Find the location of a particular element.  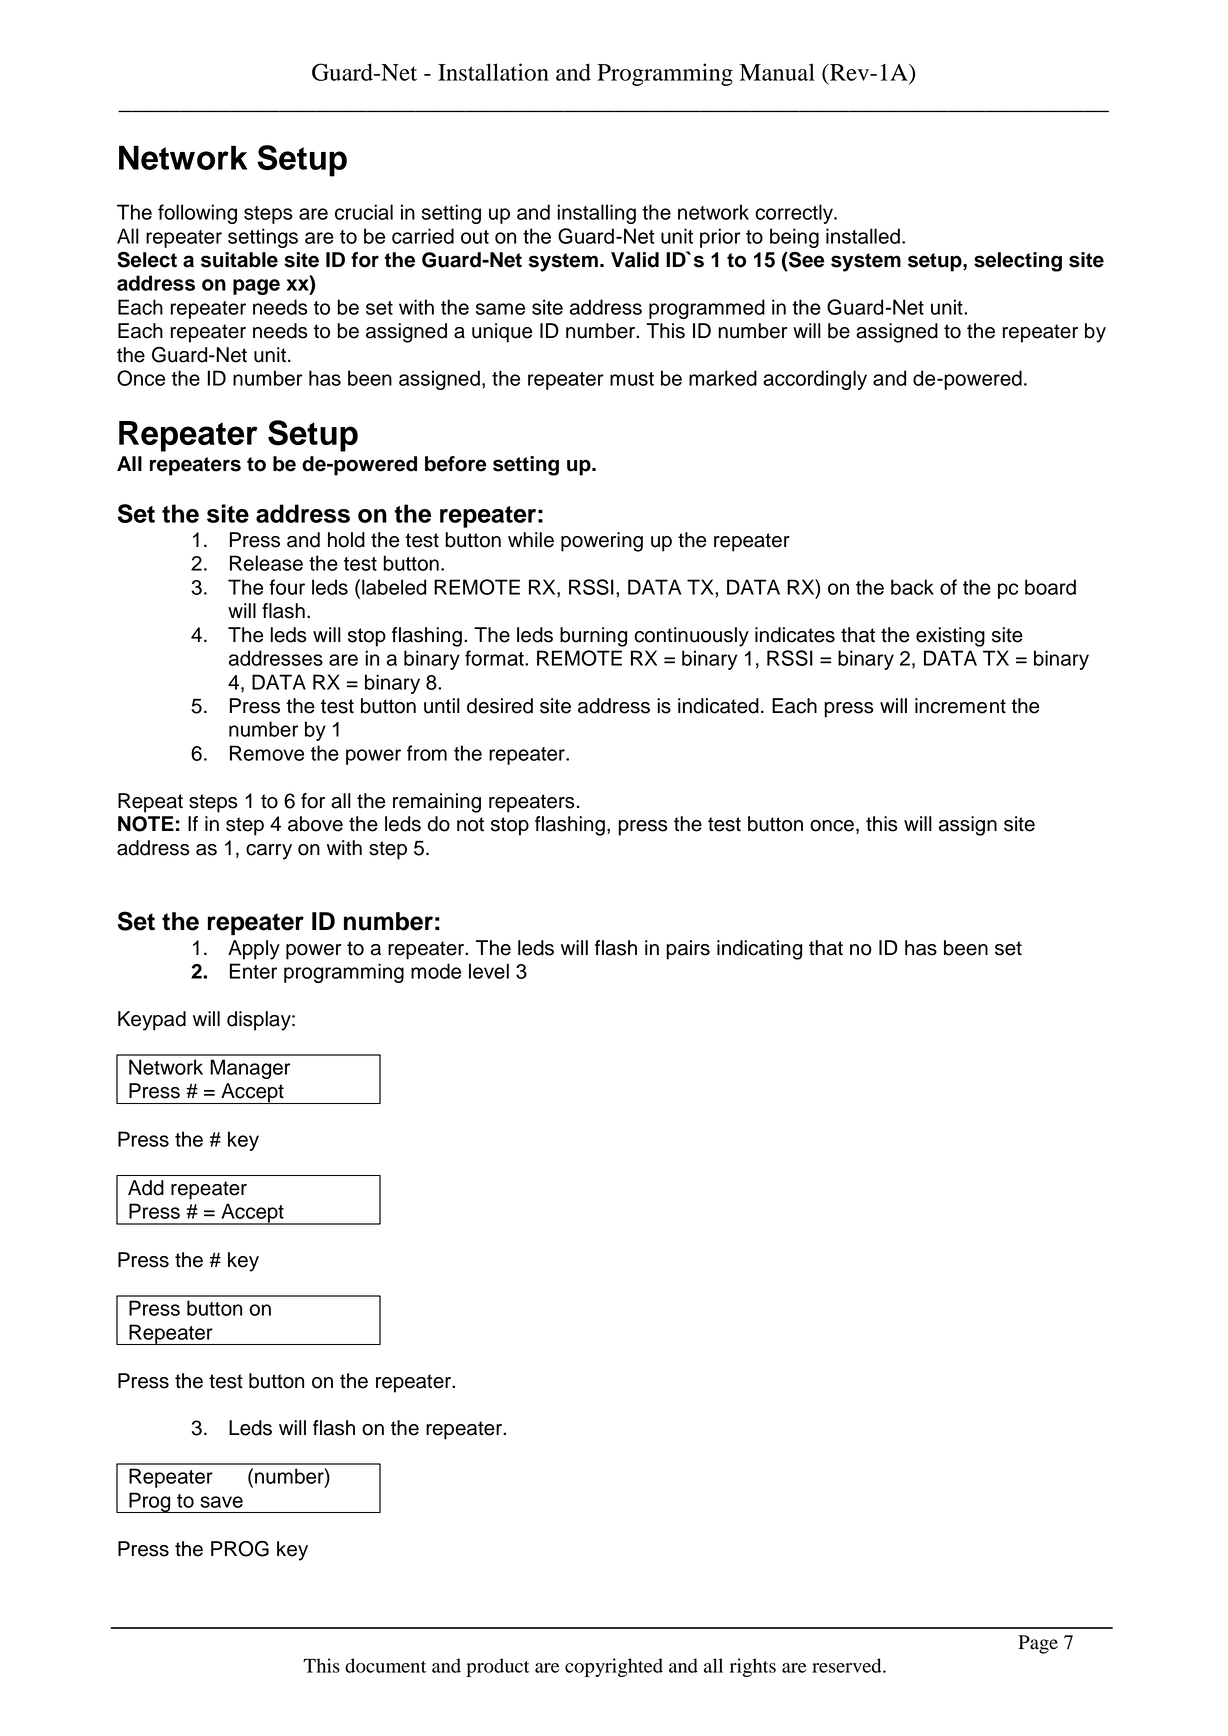

burning is located at coordinates (593, 637).
